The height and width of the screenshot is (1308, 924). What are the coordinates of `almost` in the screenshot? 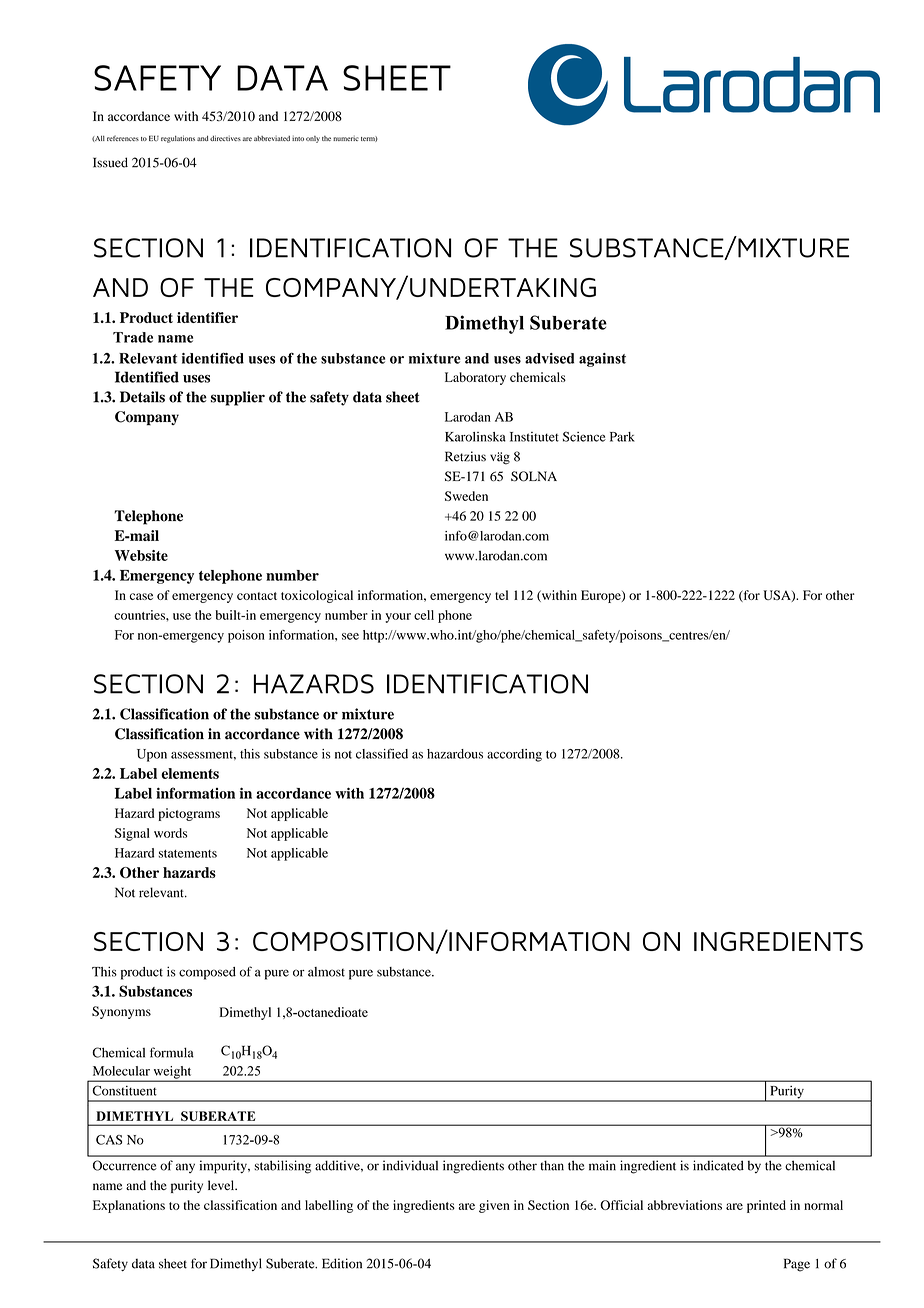 It's located at (326, 972).
